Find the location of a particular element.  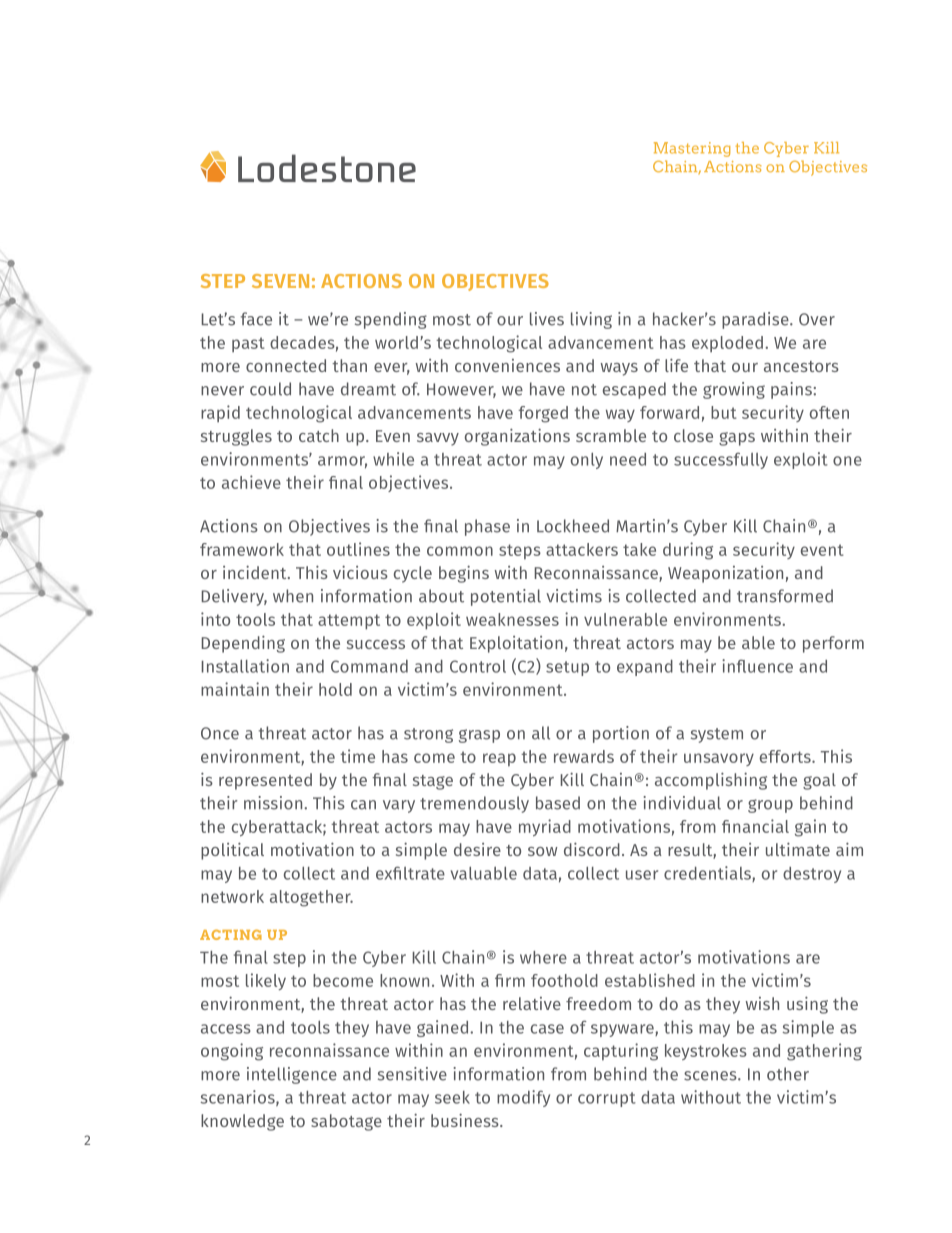

could is located at coordinates (270, 389).
